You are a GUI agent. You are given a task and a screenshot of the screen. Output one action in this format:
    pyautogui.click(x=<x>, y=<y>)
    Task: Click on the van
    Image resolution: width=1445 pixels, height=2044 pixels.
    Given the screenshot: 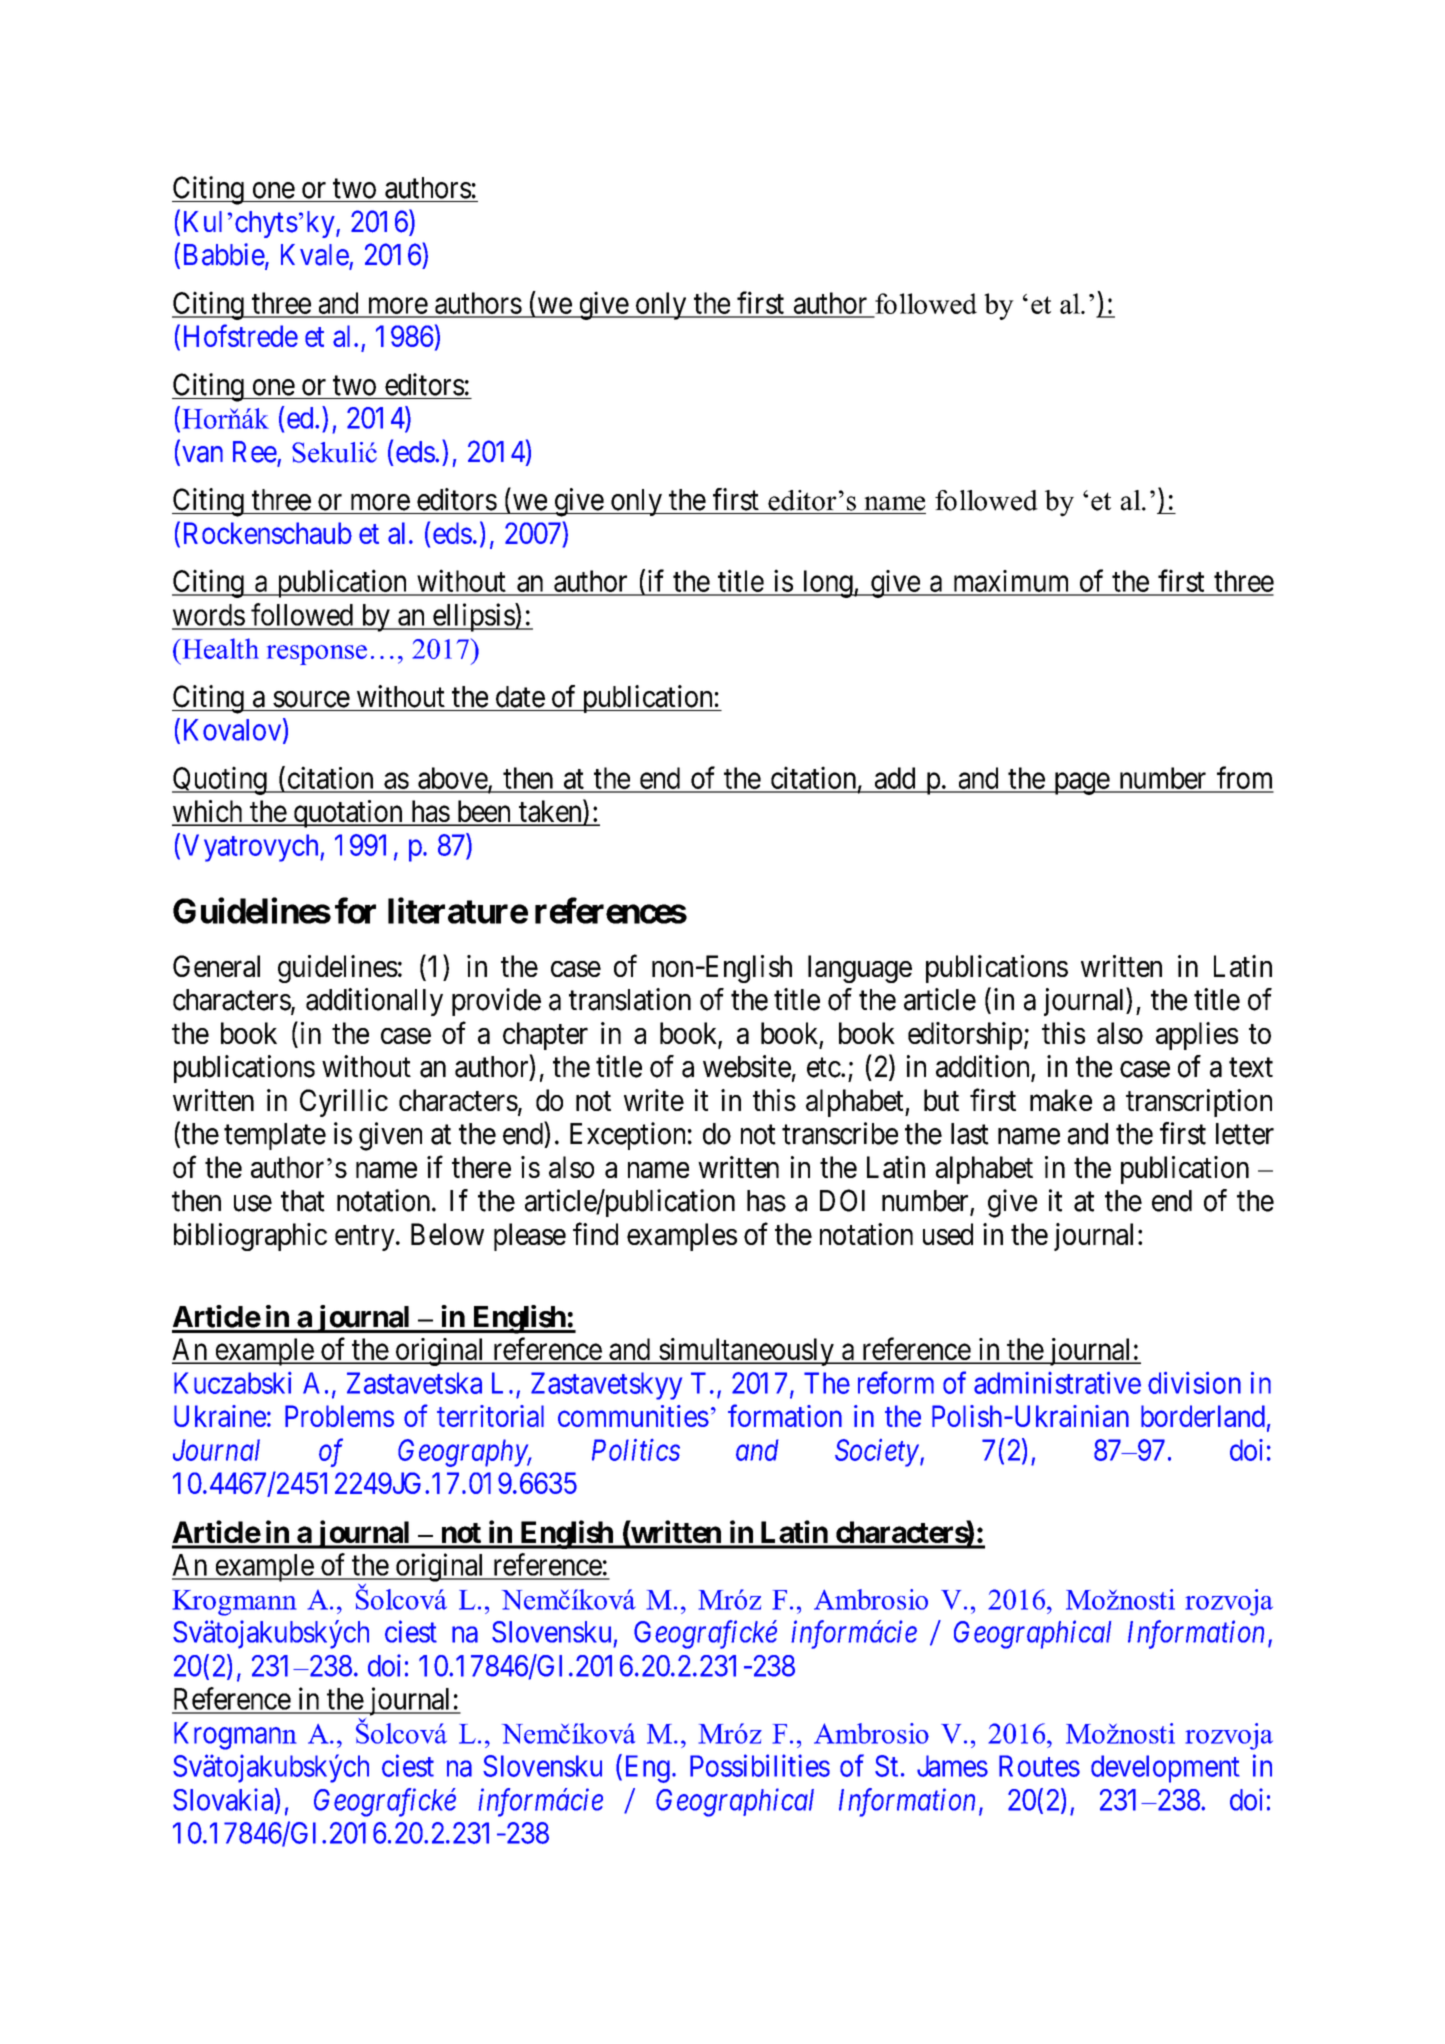 What is the action you would take?
    pyautogui.click(x=202, y=454)
